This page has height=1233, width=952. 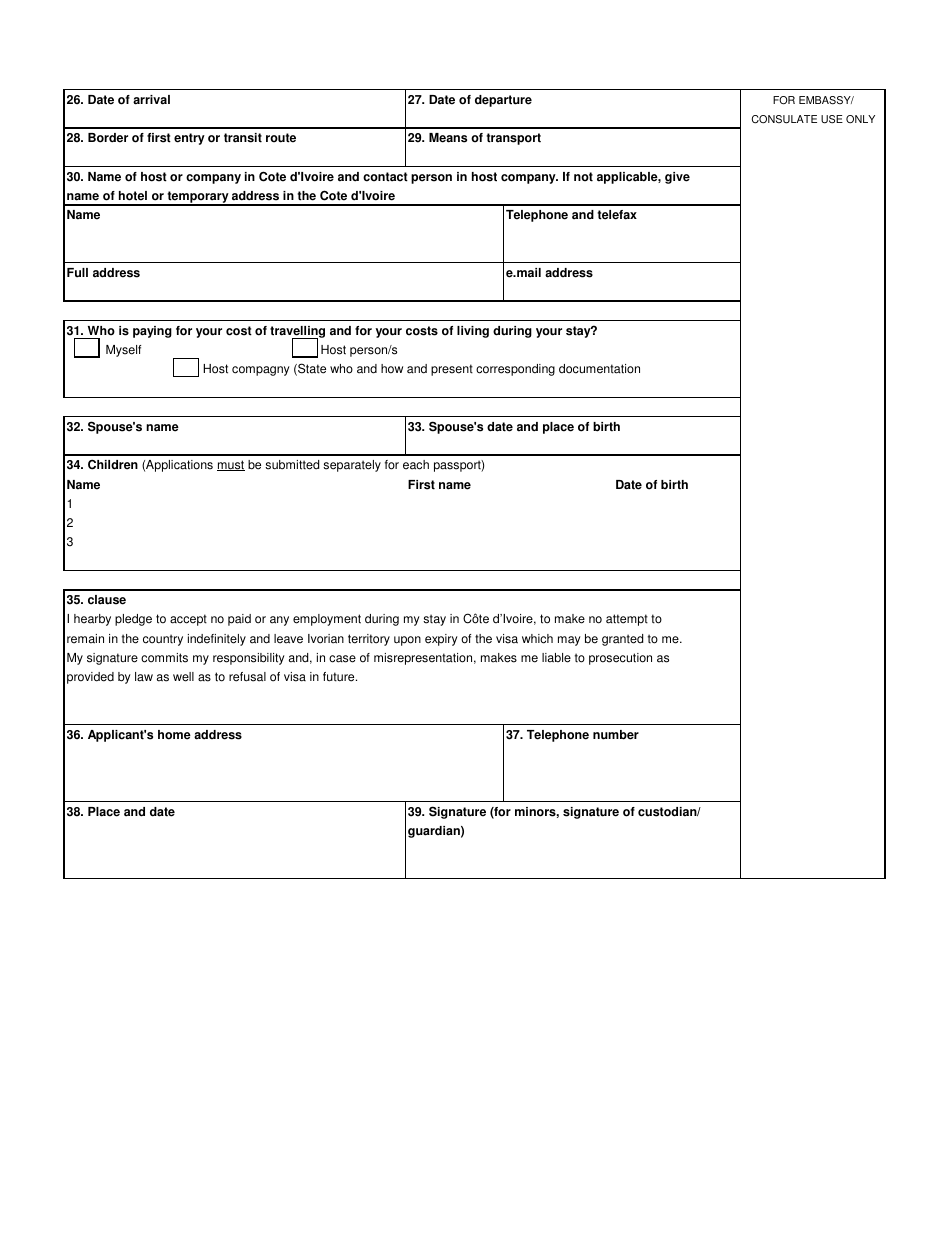 I want to click on arrival, so click(x=151, y=100).
